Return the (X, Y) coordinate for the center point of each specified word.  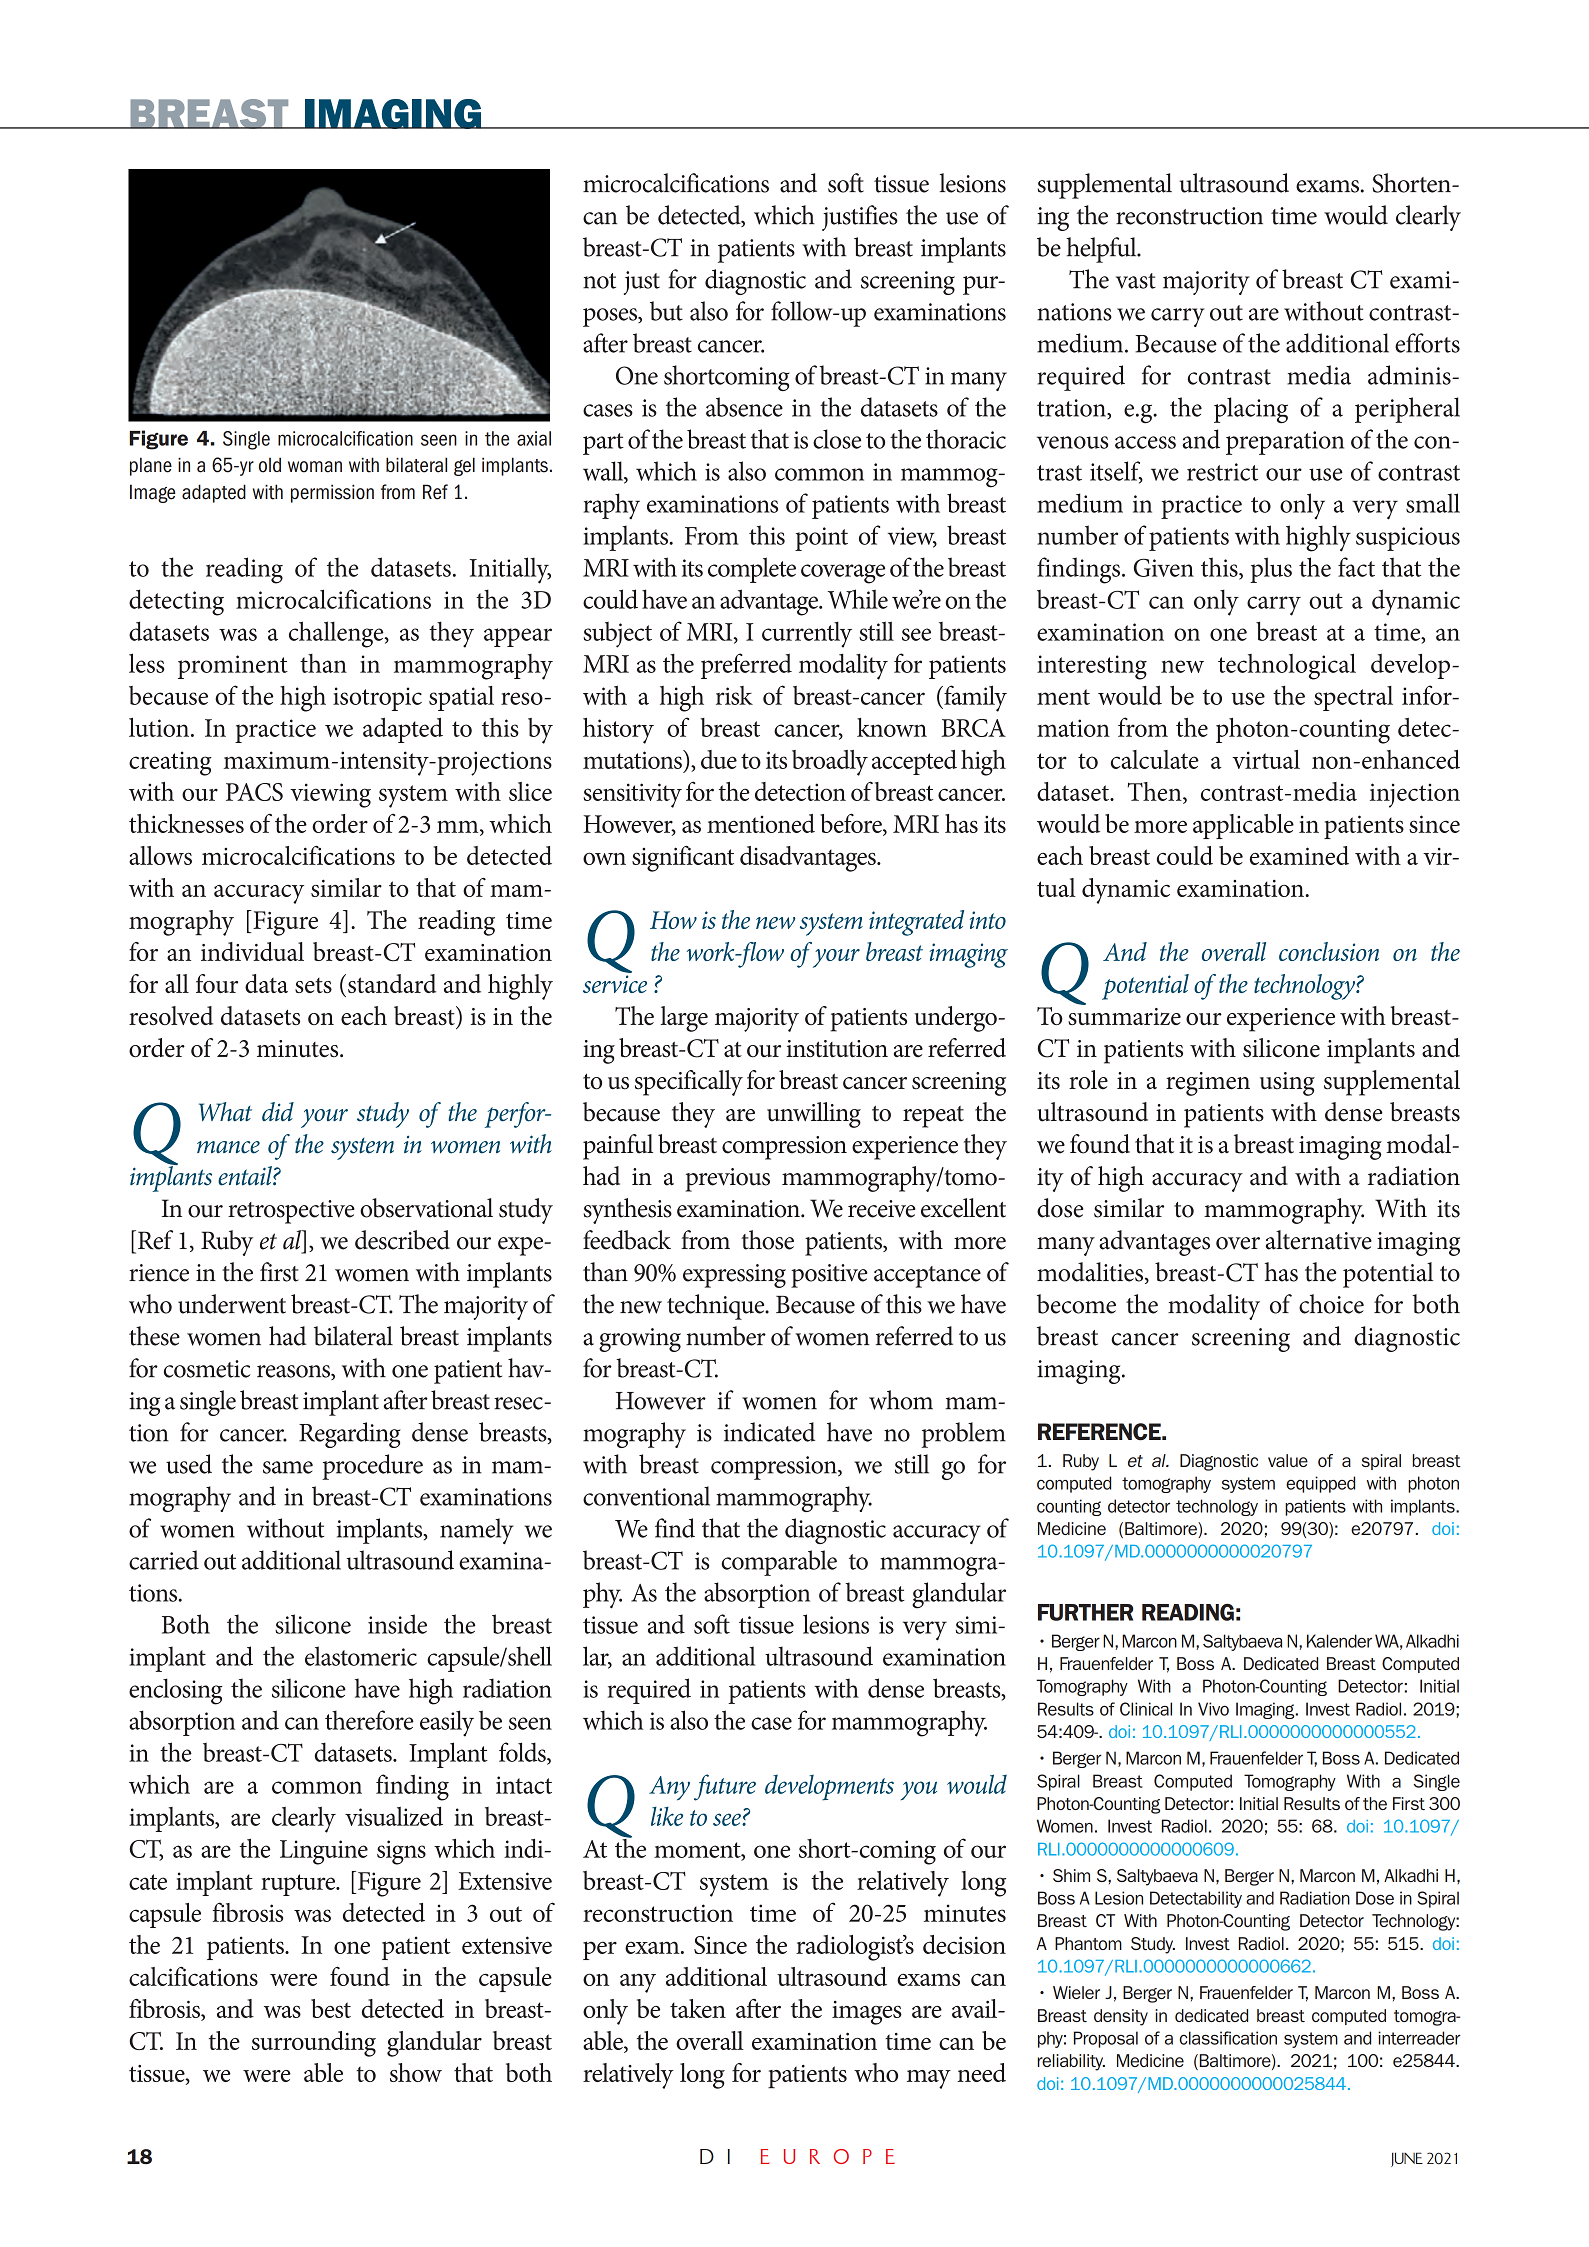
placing (1251, 410)
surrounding (314, 2044)
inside (397, 1624)
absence (744, 407)
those (767, 1240)
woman (315, 467)
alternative (1319, 1240)
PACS (254, 792)
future (725, 1787)
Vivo (1213, 1709)
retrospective (291, 1212)
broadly (830, 763)
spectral (1353, 698)
